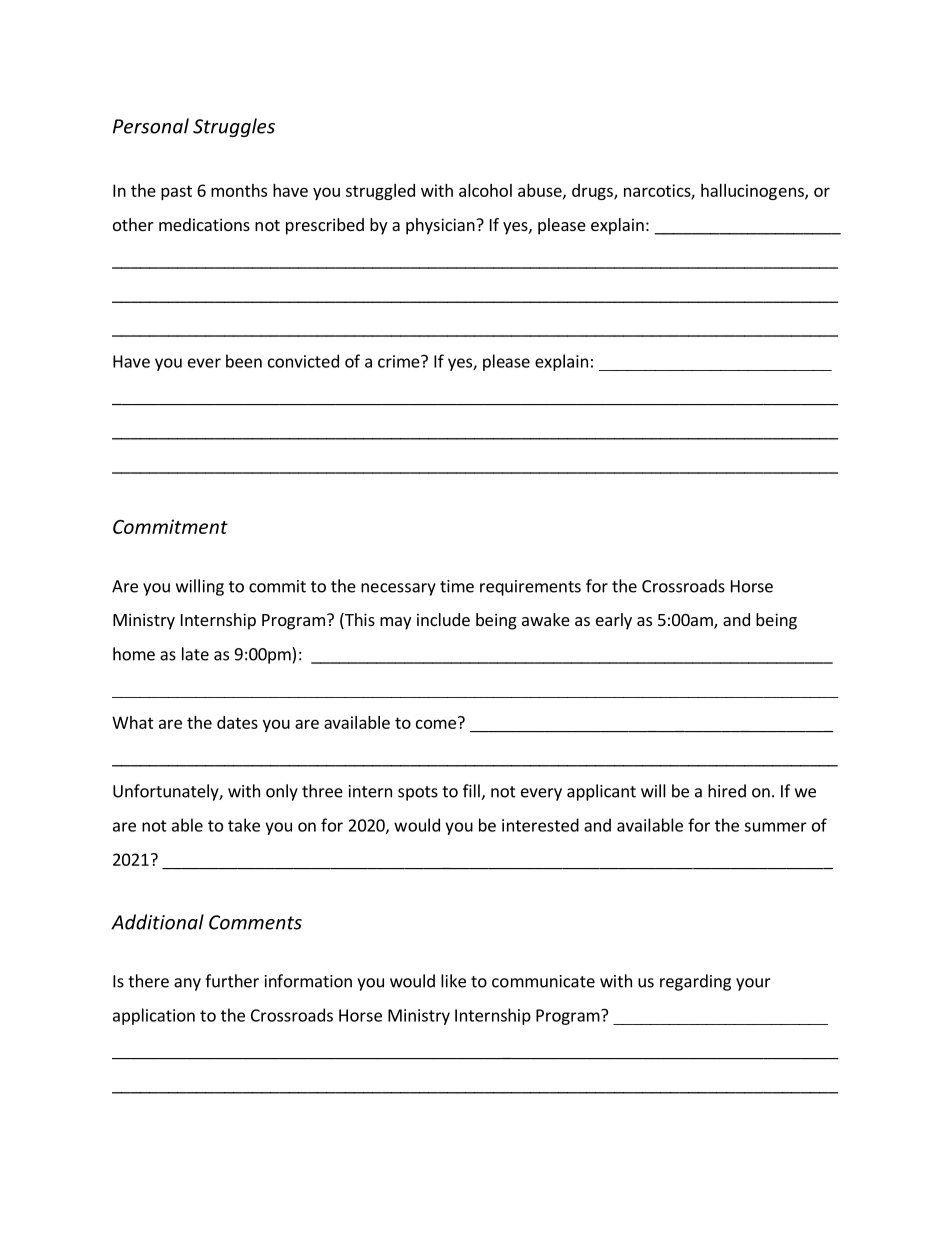 This image has height=1233, width=952. What do you see at coordinates (187, 984) in the image?
I see `any` at bounding box center [187, 984].
